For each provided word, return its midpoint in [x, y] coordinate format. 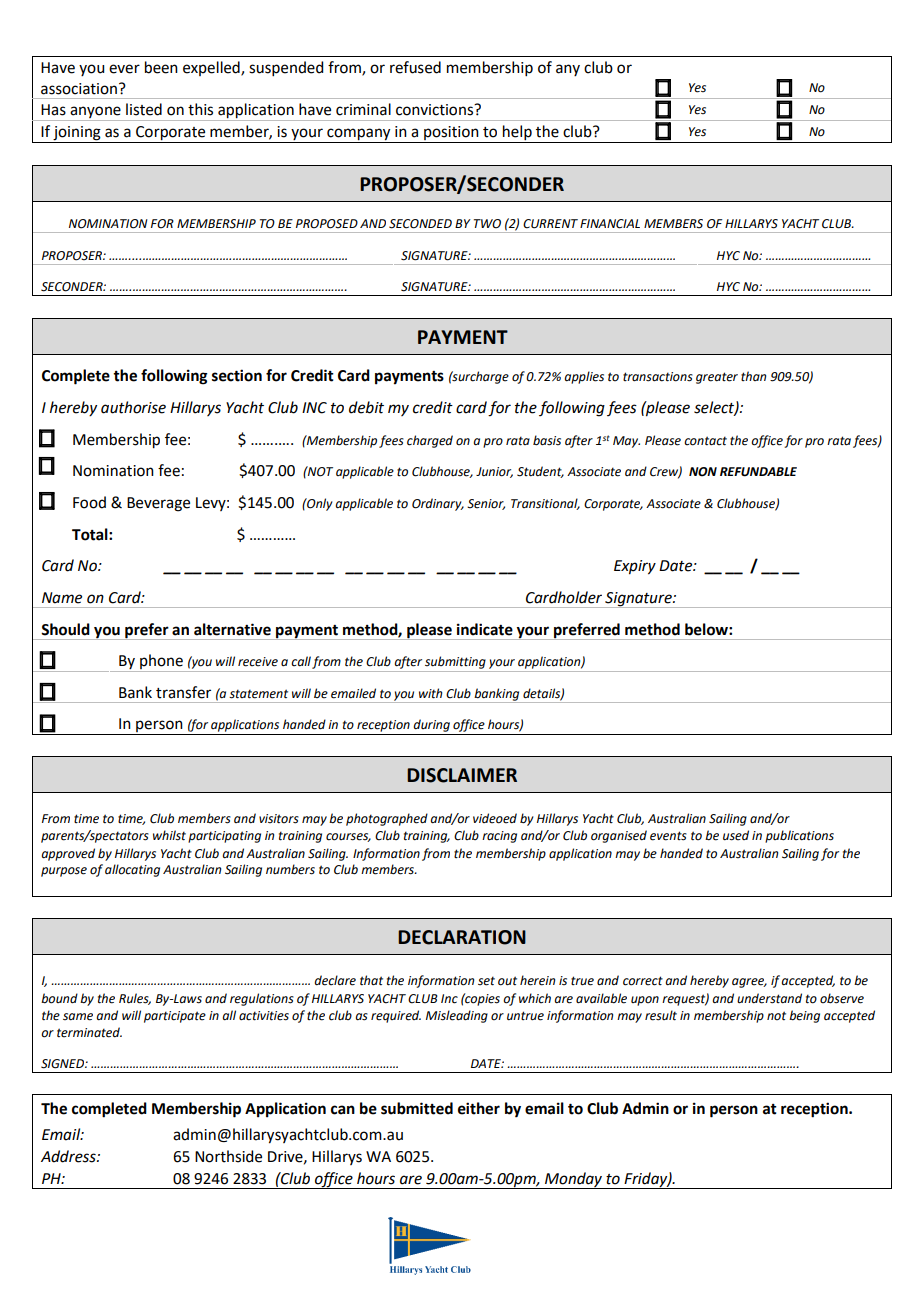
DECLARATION [462, 937]
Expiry [635, 567]
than [753, 376]
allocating [132, 870]
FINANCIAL [610, 224]
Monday [574, 1180]
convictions [436, 110]
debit [366, 407]
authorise [133, 407]
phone [161, 663]
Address [69, 1156]
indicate [485, 629]
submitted [417, 1108]
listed [144, 109]
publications [799, 836]
